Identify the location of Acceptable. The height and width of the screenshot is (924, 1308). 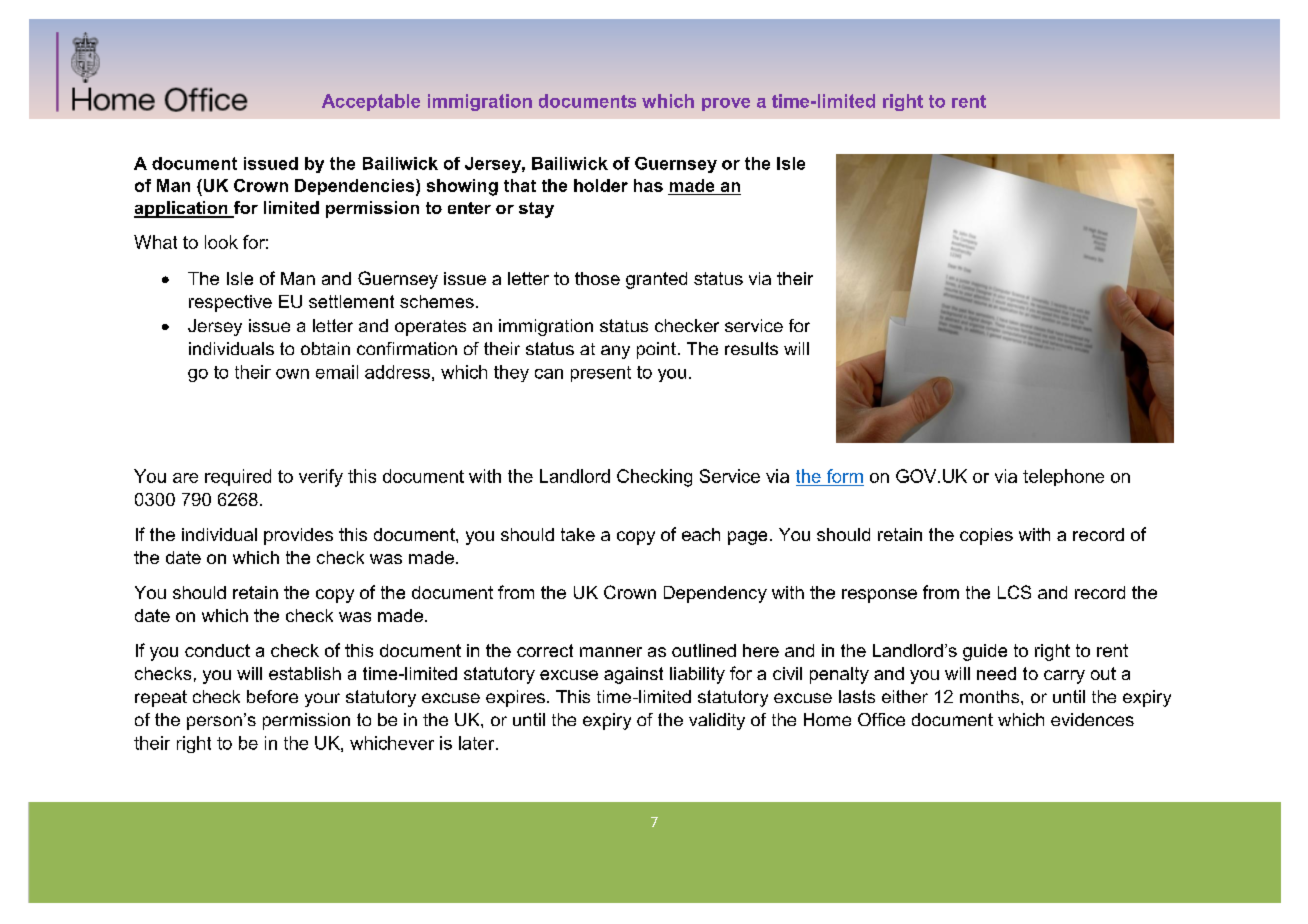
(371, 102).
